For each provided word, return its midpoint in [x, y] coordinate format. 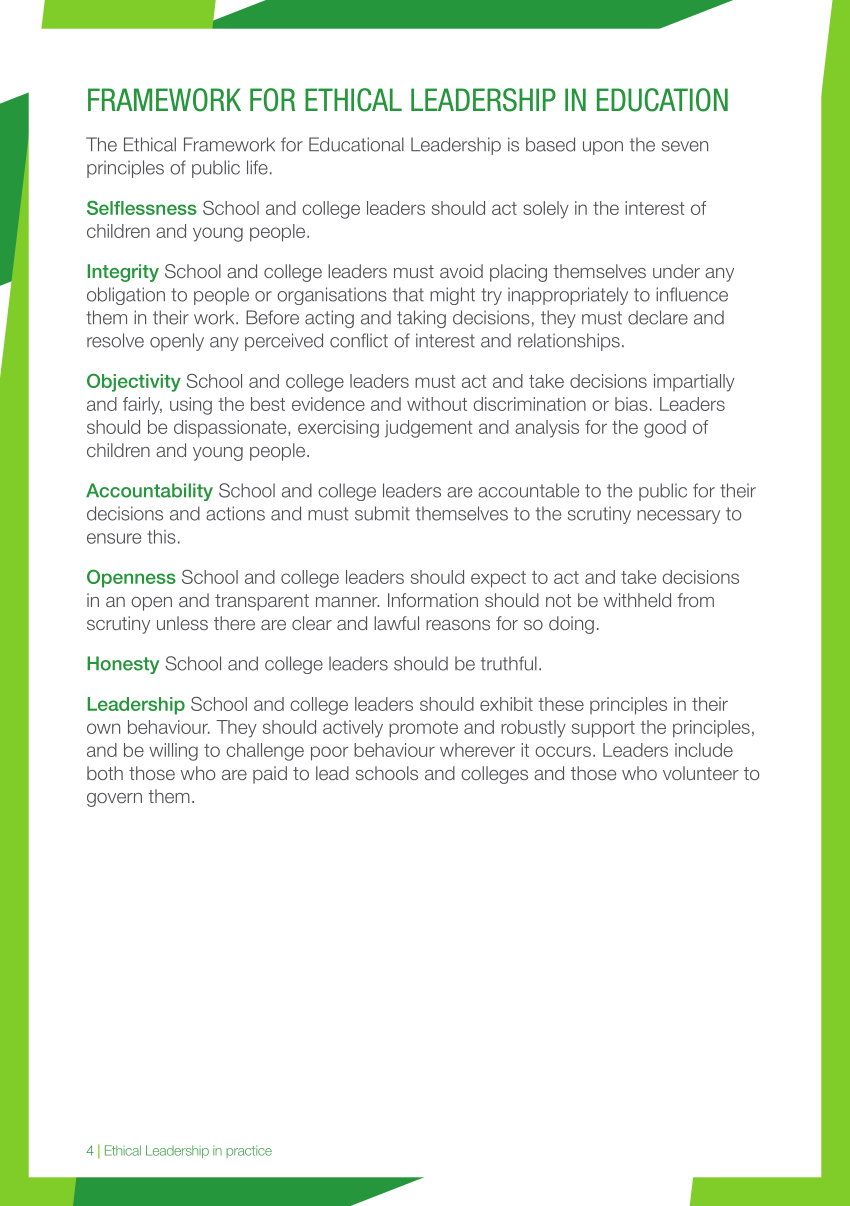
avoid [461, 271]
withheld [637, 600]
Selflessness [142, 207]
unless [182, 623]
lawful [396, 623]
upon [603, 148]
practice [249, 1151]
